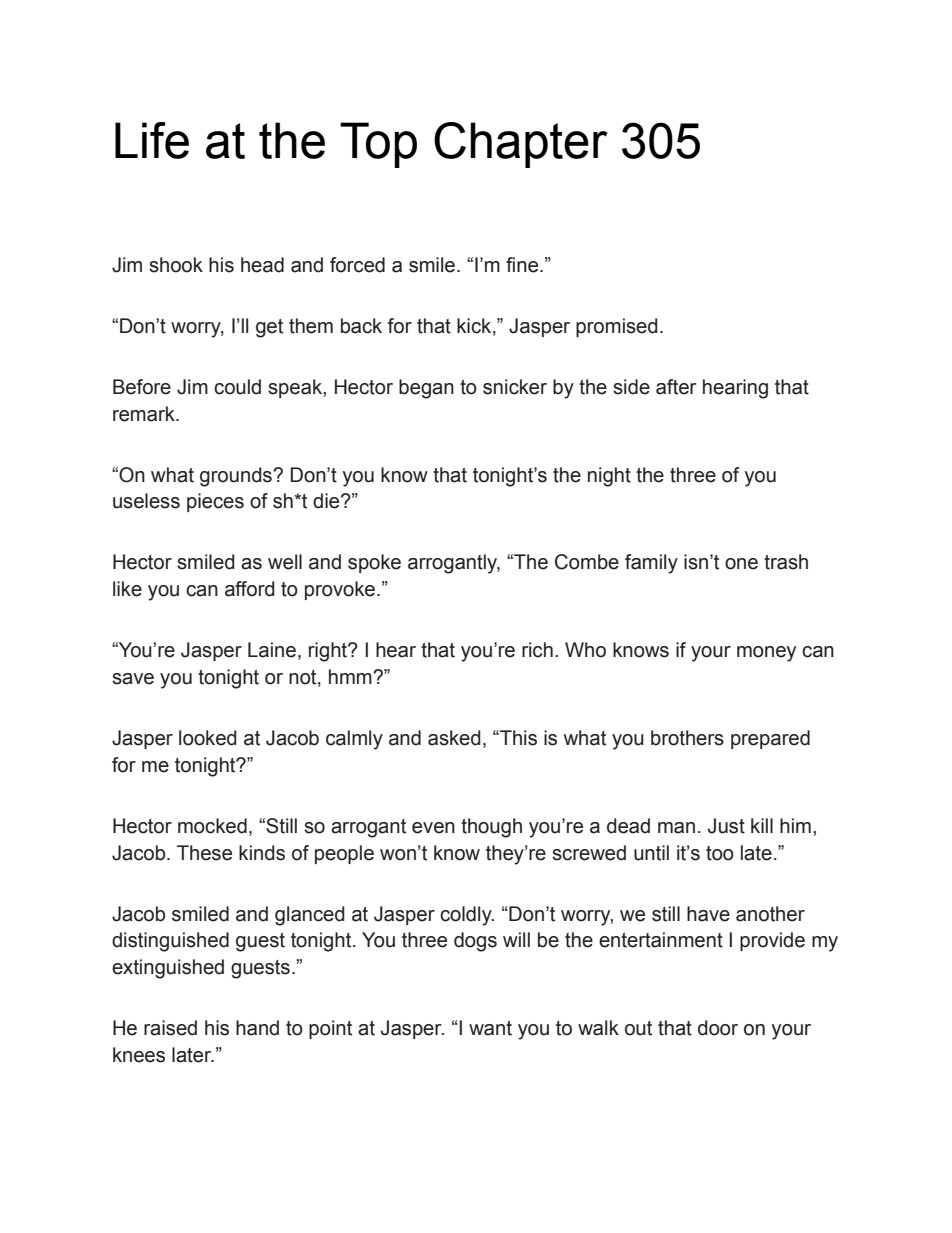  Describe the element at coordinates (521, 145) in the page. I see `Chapter` at that location.
